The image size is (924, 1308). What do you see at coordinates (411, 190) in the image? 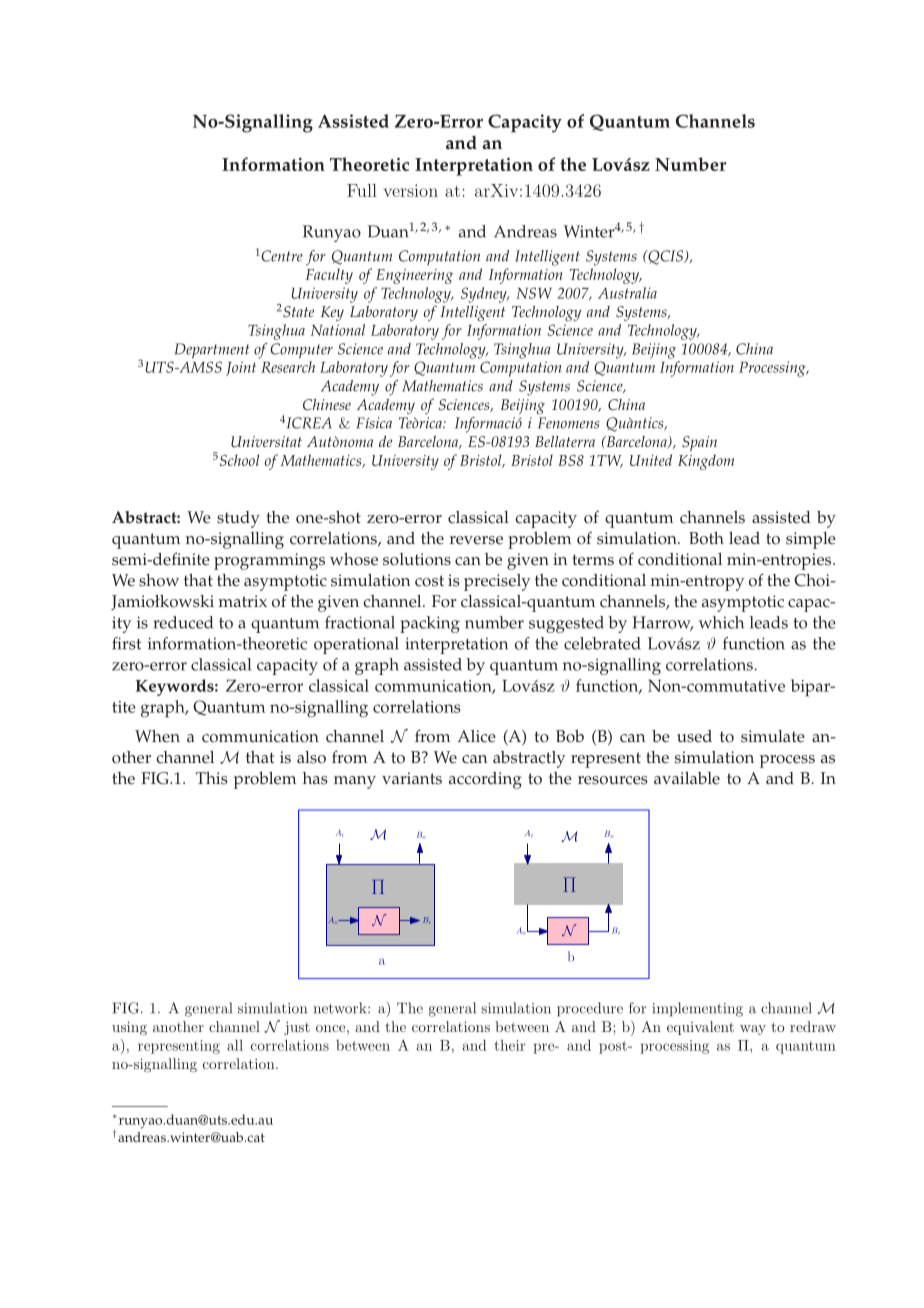
I see `version` at bounding box center [411, 190].
